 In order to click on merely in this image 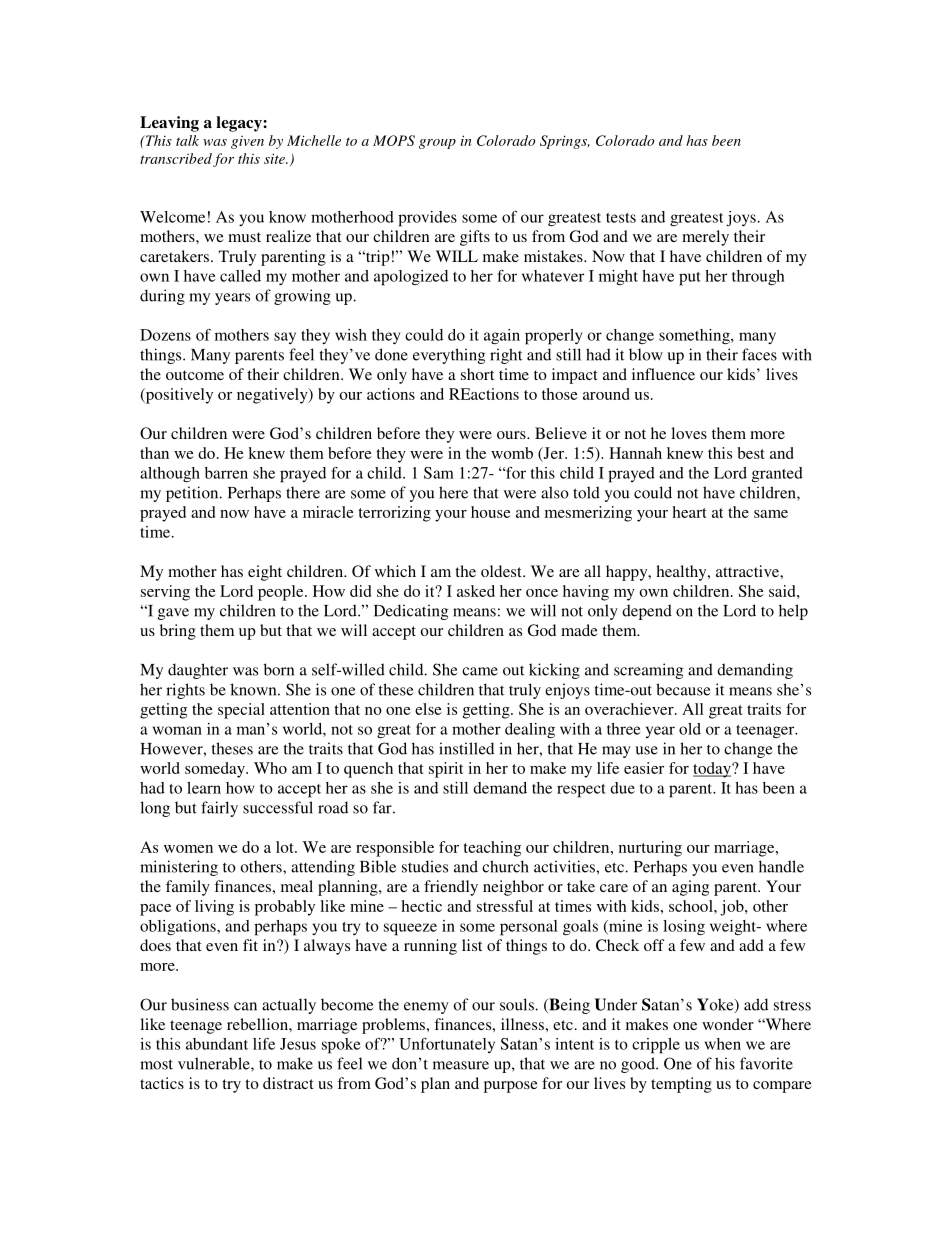, I will do `click(705, 238)`.
